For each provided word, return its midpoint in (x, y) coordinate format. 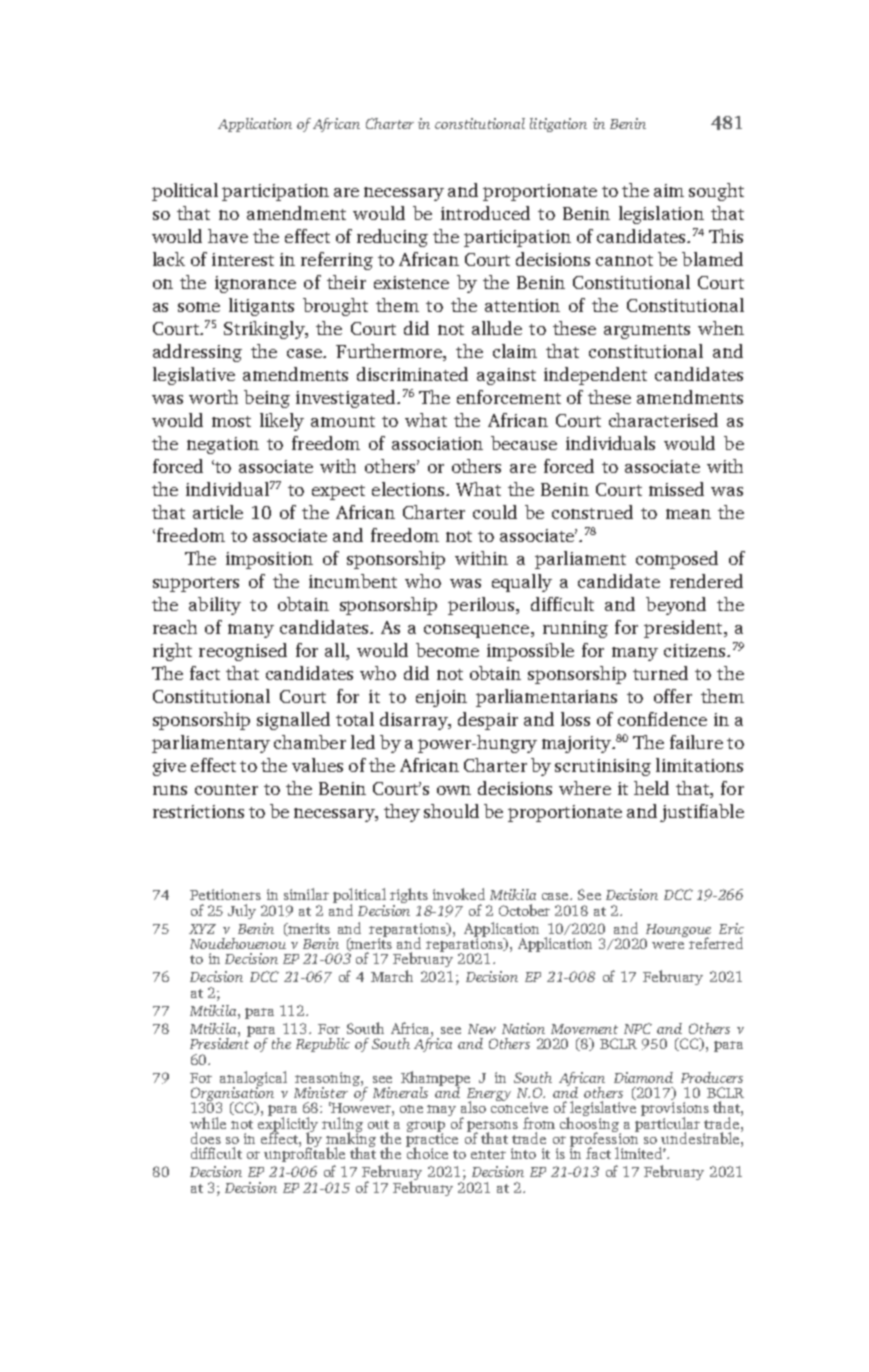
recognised (243, 652)
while (208, 1123)
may (441, 1110)
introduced (485, 213)
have (228, 236)
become (447, 650)
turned (660, 673)
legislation (661, 215)
